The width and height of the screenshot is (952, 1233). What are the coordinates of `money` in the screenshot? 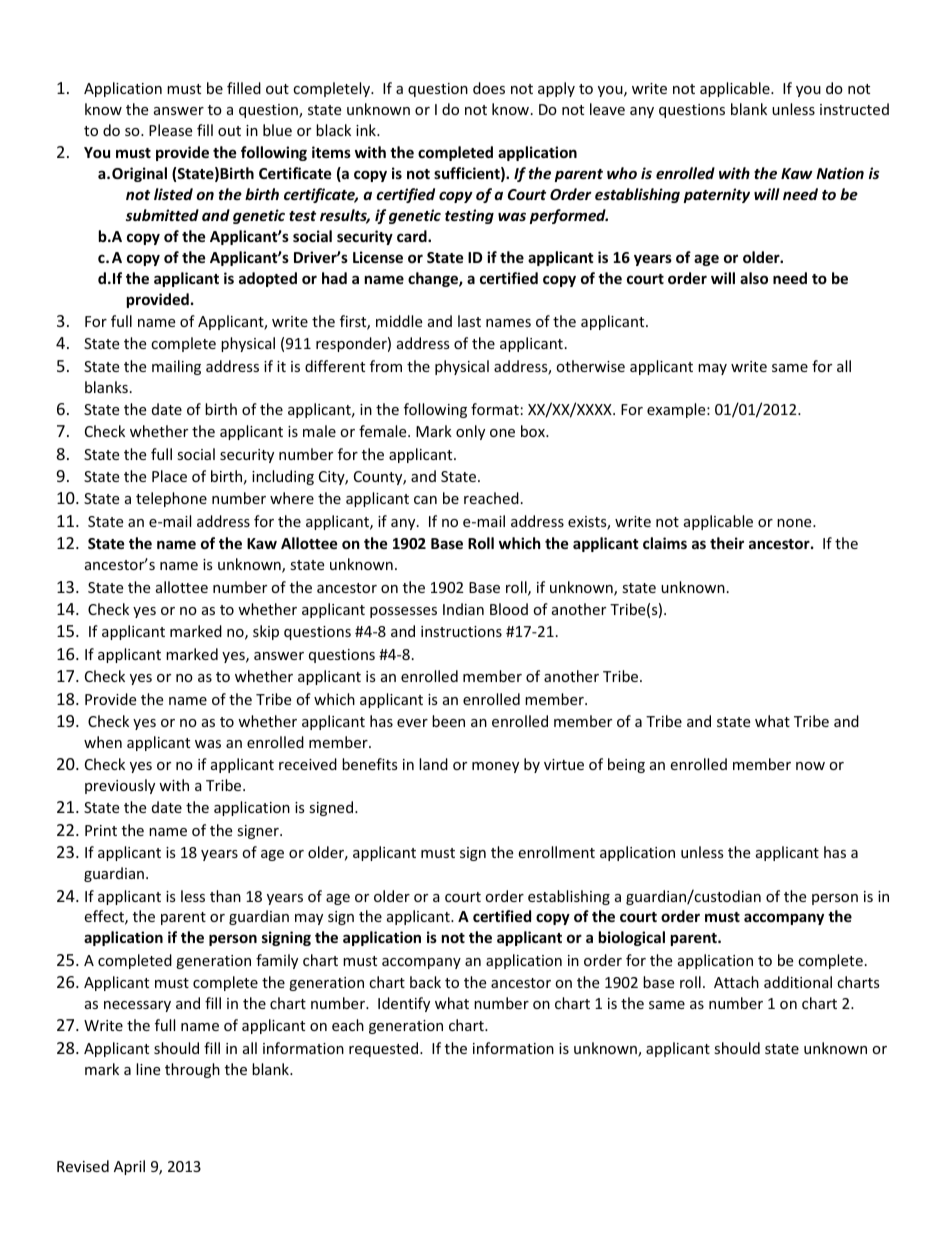 It's located at (495, 767).
